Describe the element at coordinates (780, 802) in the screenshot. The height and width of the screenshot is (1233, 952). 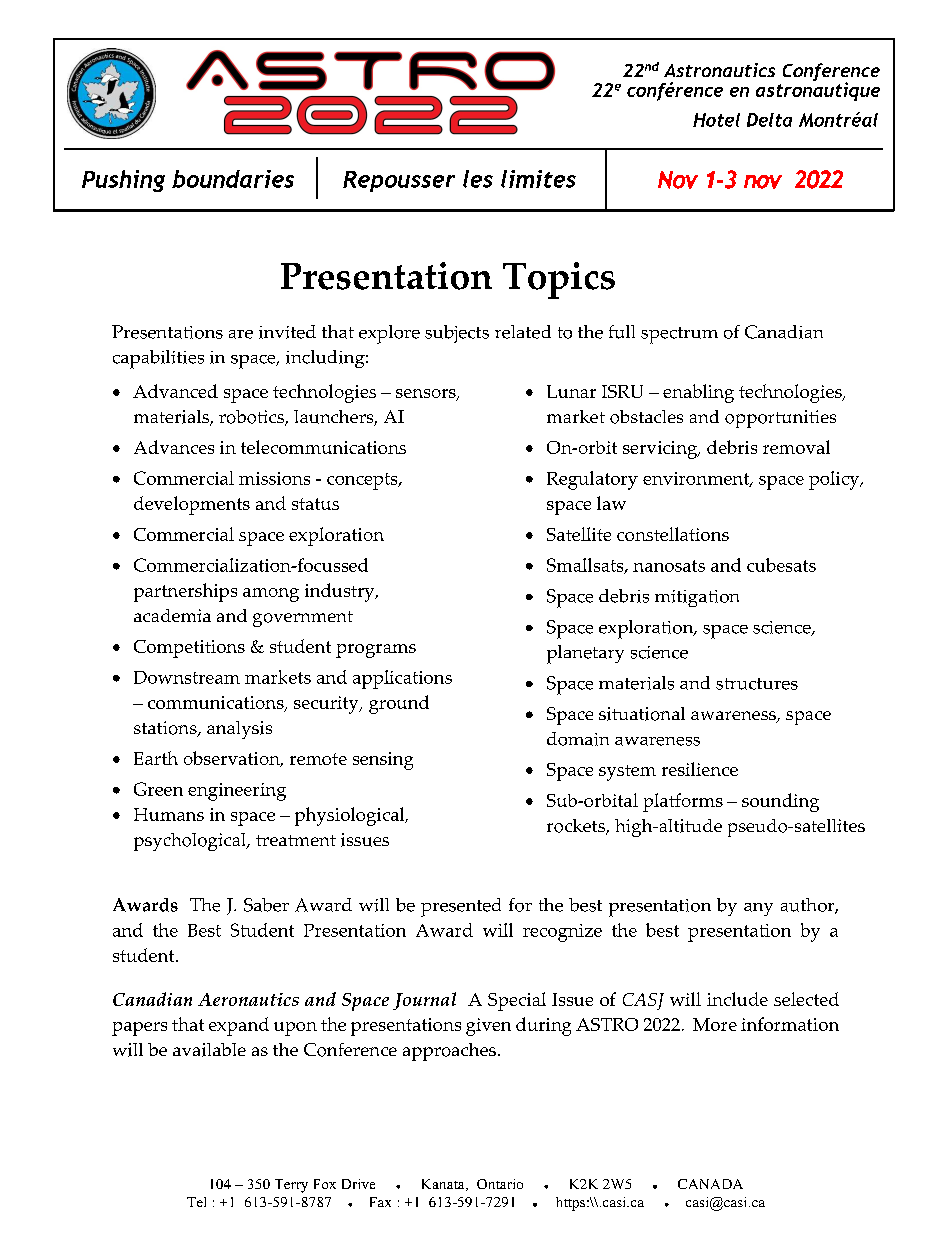
I see `sounding` at that location.
